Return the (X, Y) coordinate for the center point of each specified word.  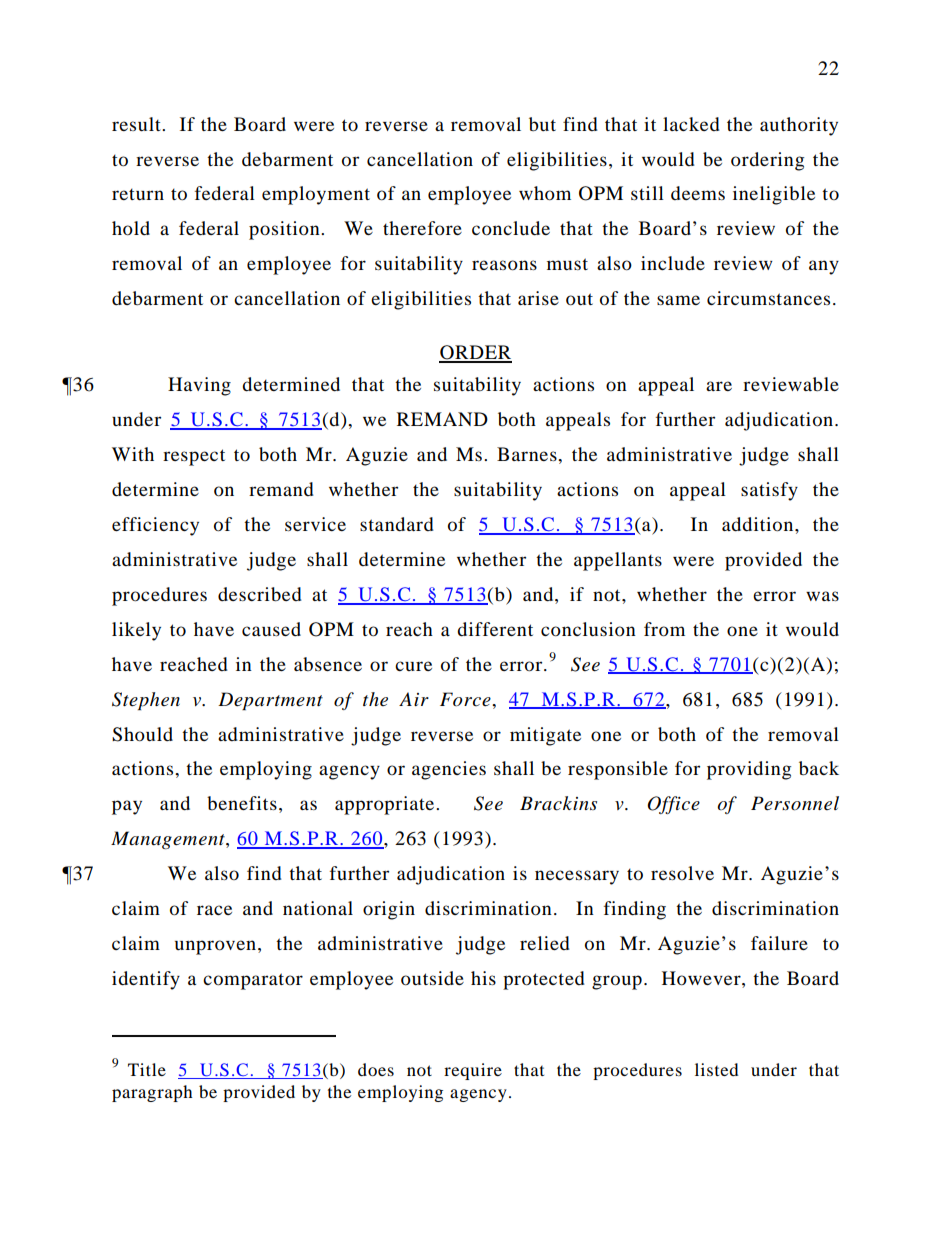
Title (147, 1069)
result (137, 124)
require (473, 1071)
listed (717, 1069)
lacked (691, 124)
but (542, 124)
